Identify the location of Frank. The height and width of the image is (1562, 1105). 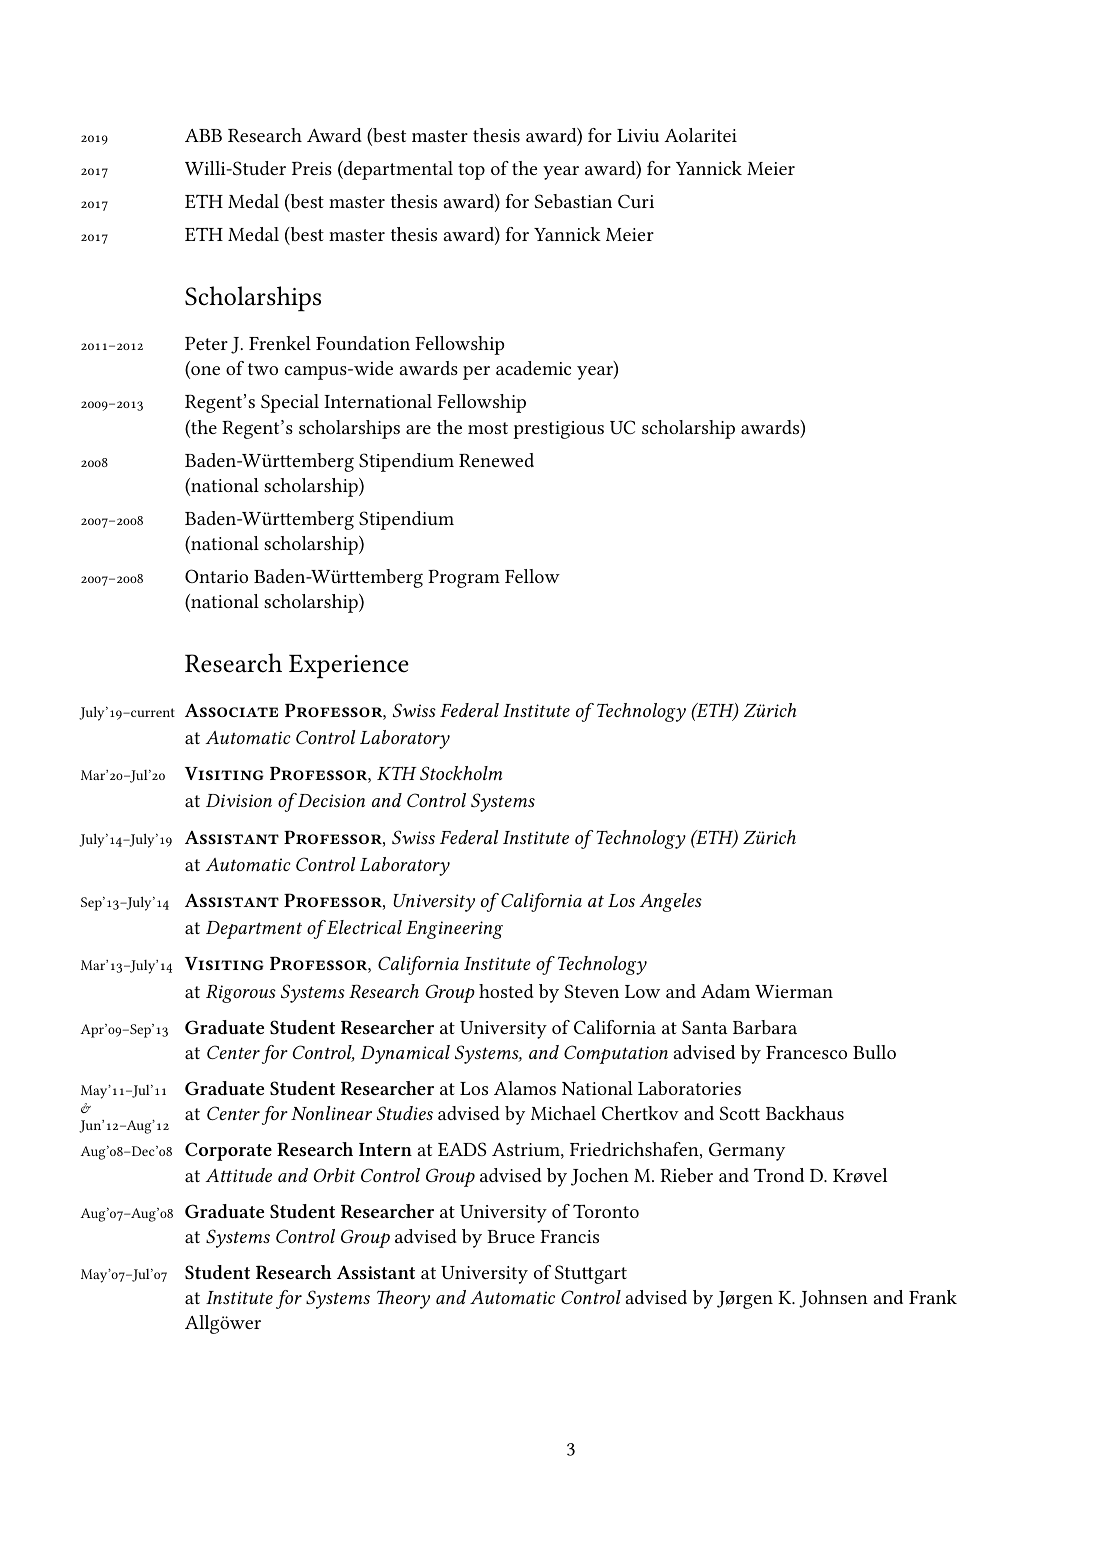
(933, 1297).
